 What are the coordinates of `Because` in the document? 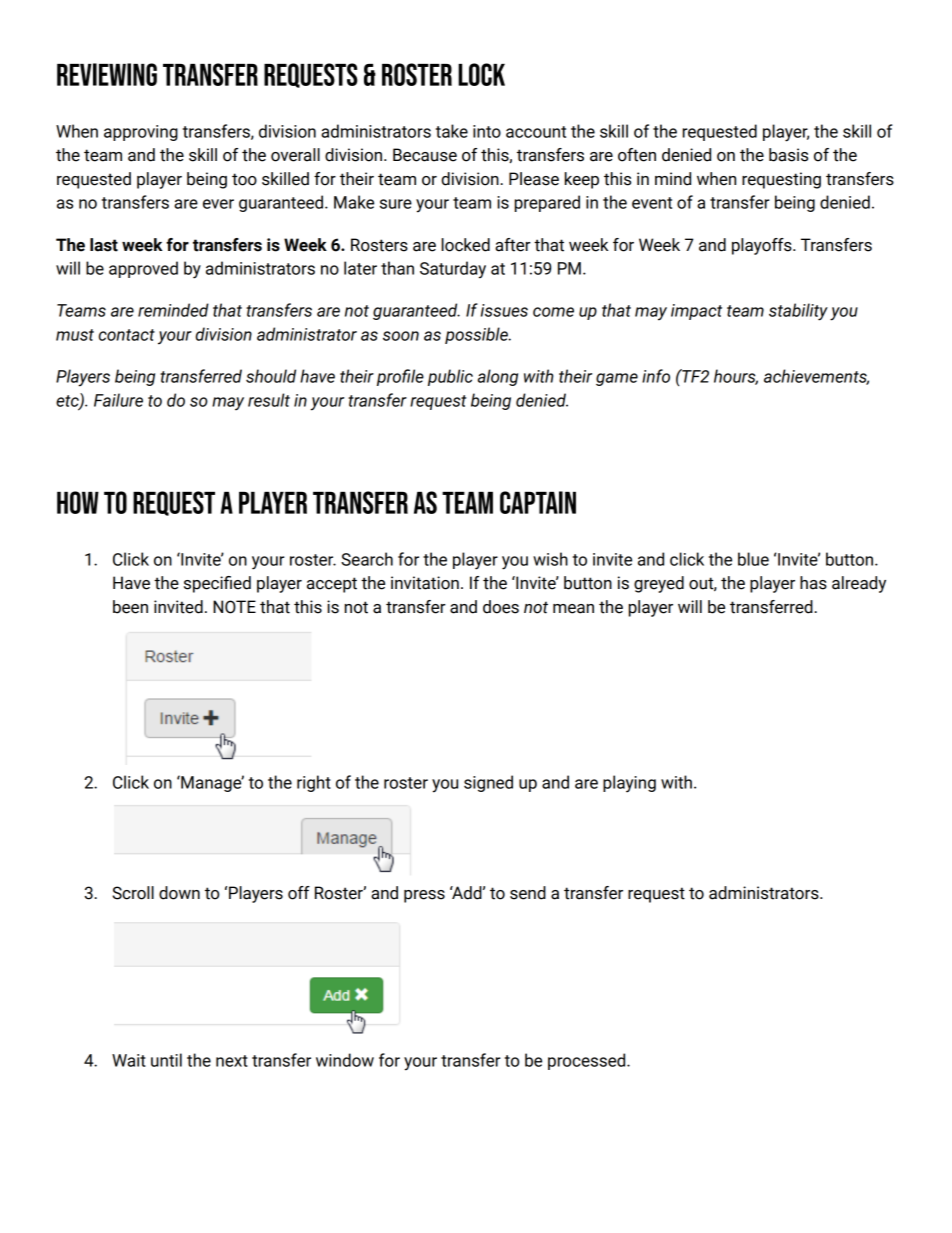 It's located at (425, 155).
